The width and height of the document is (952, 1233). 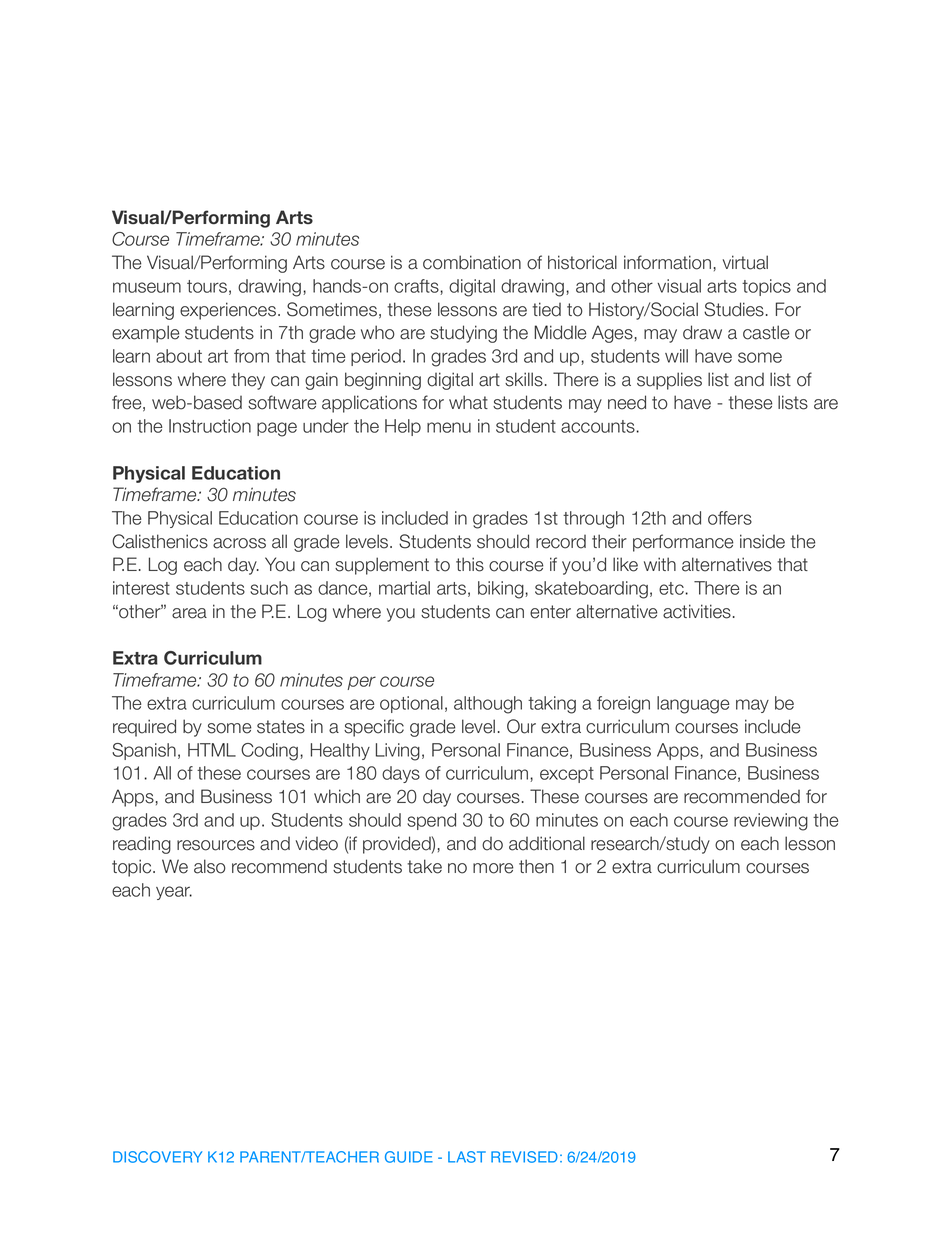 What do you see at coordinates (667, 262) in the document?
I see `information` at bounding box center [667, 262].
